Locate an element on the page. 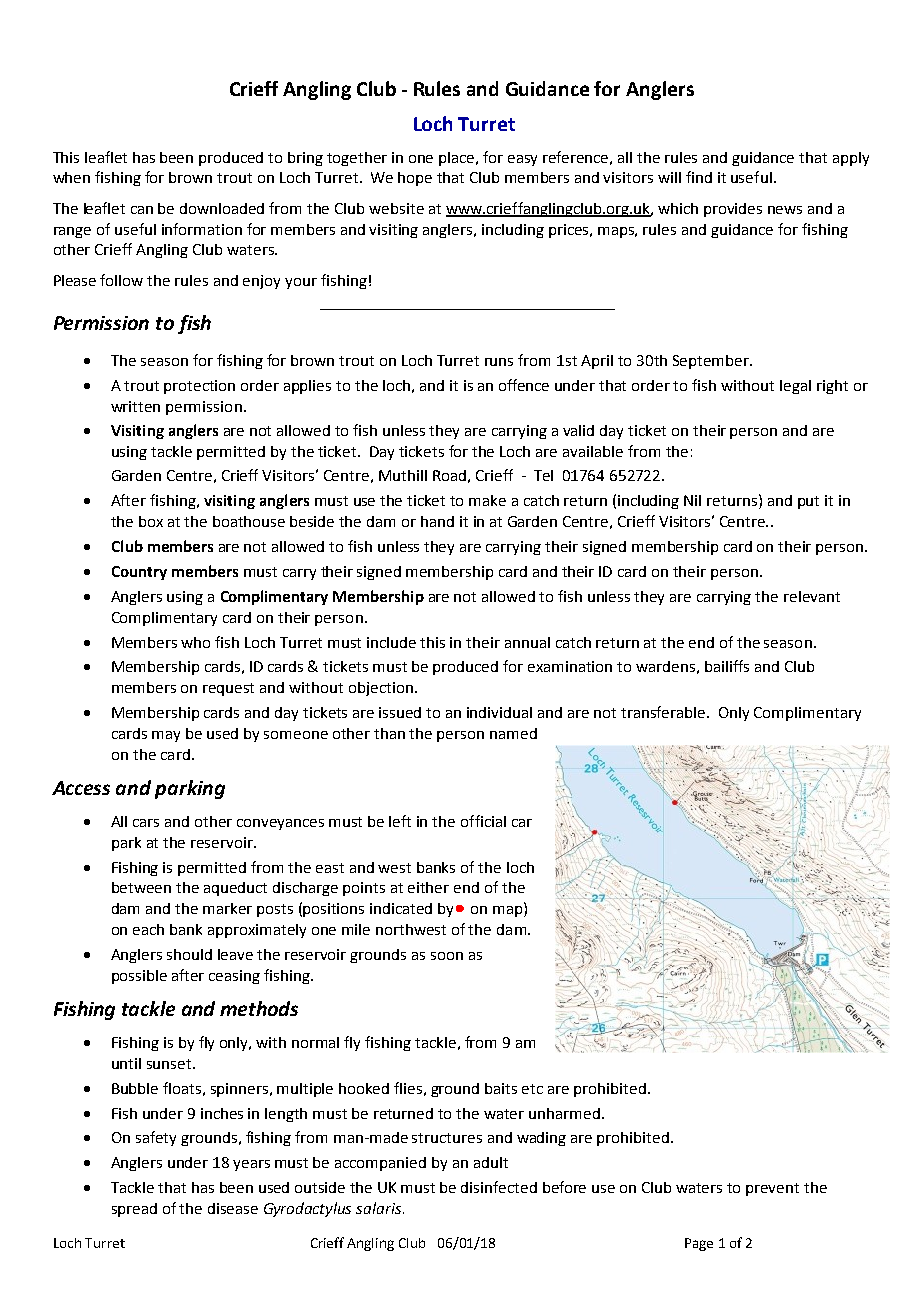 This image has height=1308, width=924. spread is located at coordinates (134, 1210).
